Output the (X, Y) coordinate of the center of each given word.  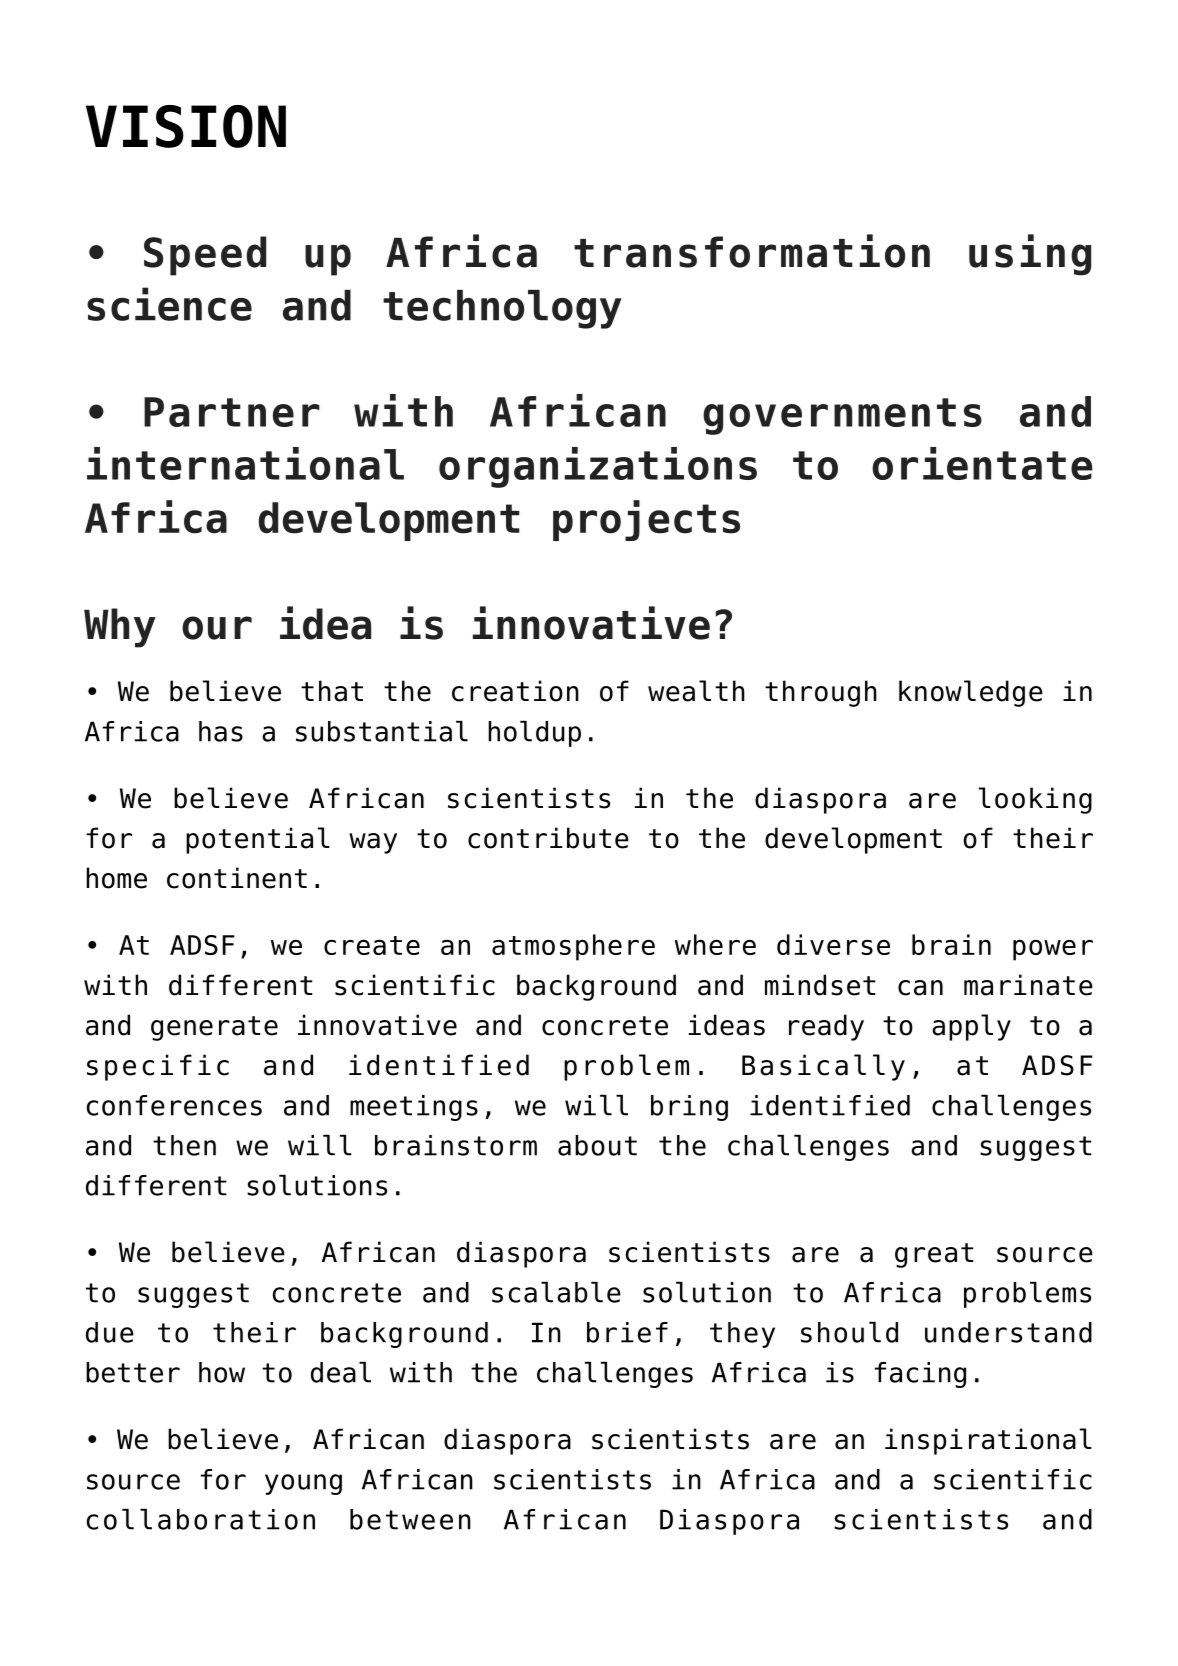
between (410, 1519)
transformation (752, 251)
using (1030, 255)
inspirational (988, 1441)
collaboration (201, 1519)
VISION (186, 126)
